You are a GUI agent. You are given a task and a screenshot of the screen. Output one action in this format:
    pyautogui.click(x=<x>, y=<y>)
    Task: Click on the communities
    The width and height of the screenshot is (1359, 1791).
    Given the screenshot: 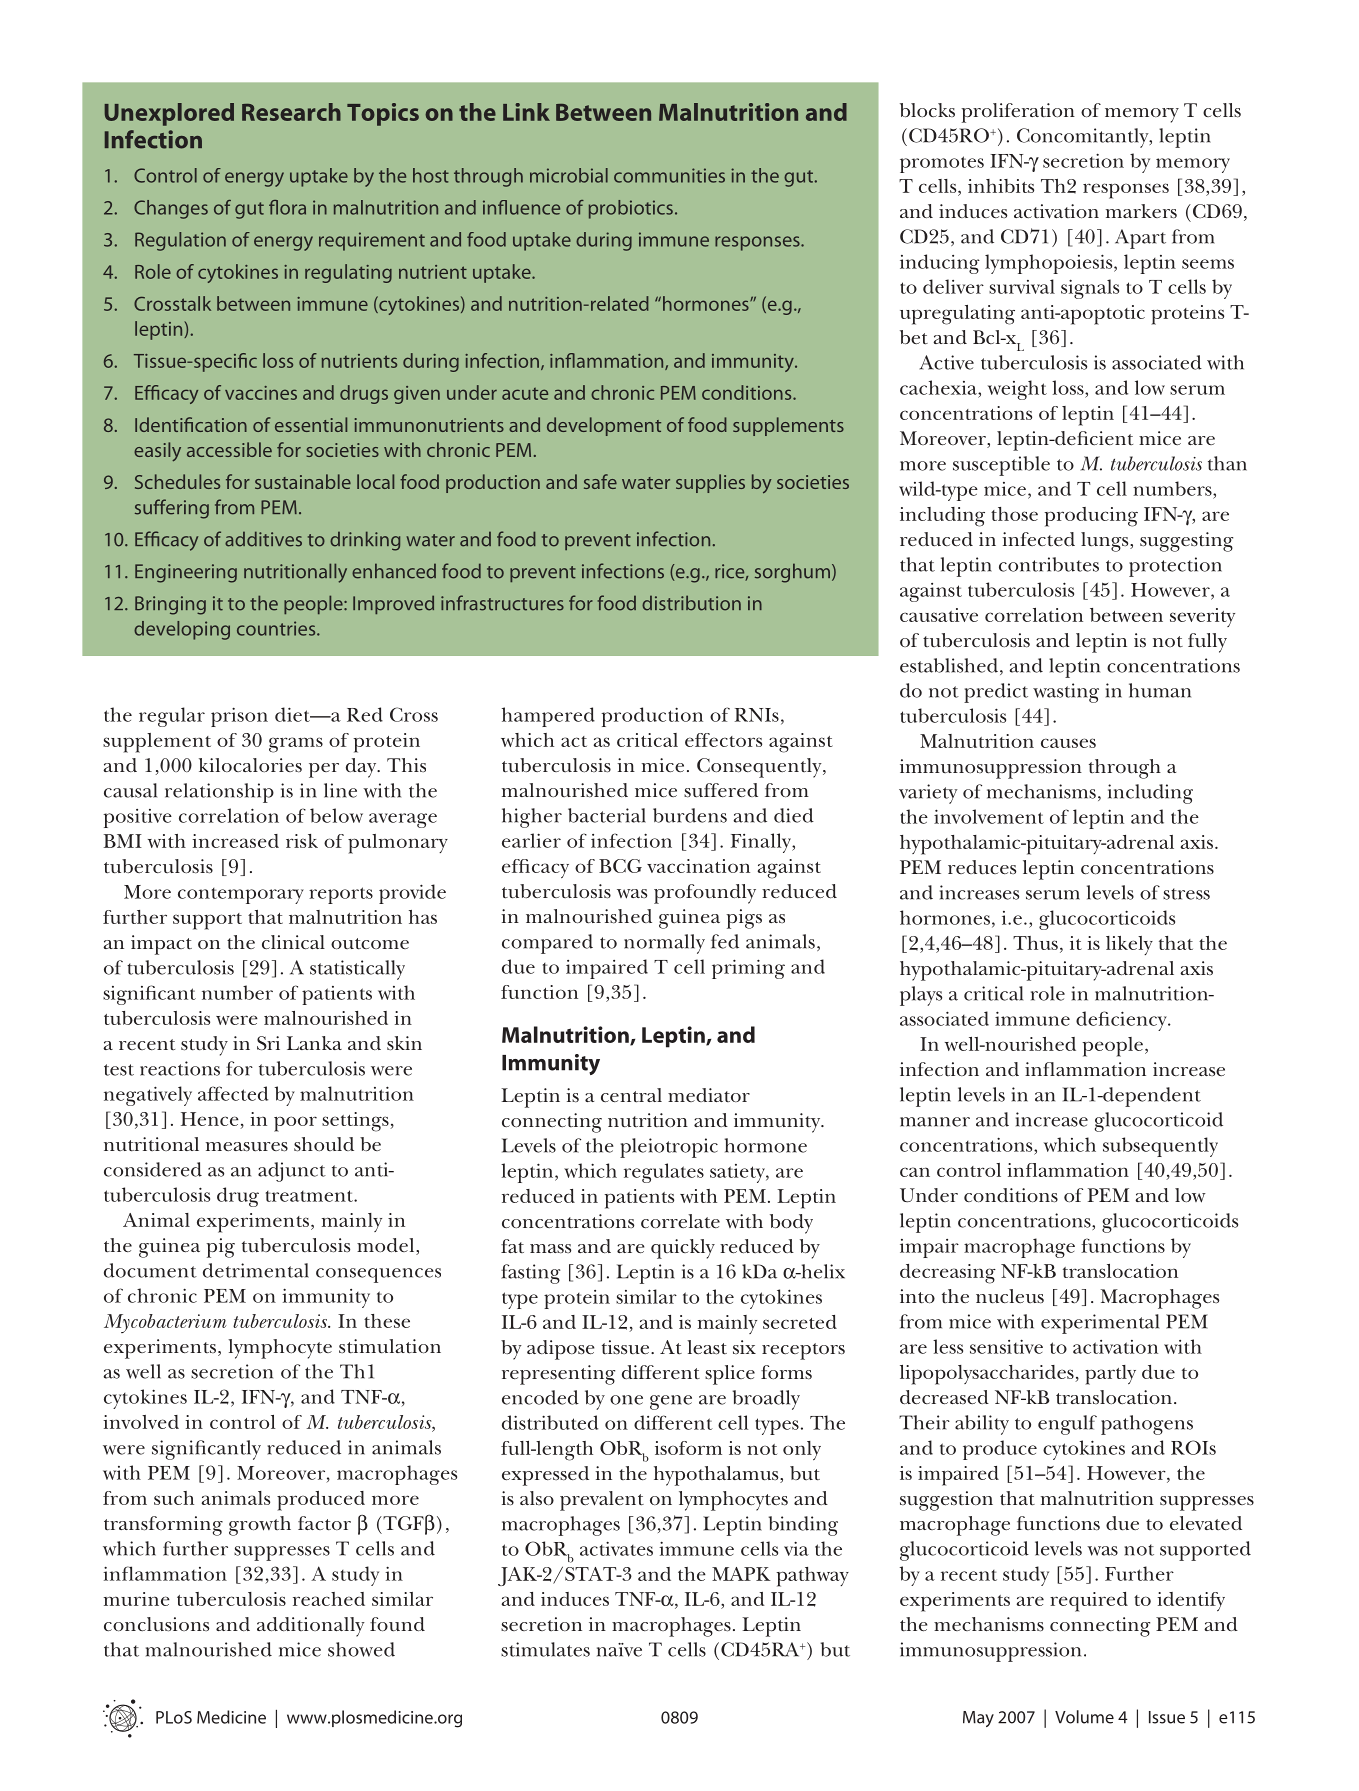 What is the action you would take?
    pyautogui.click(x=669, y=175)
